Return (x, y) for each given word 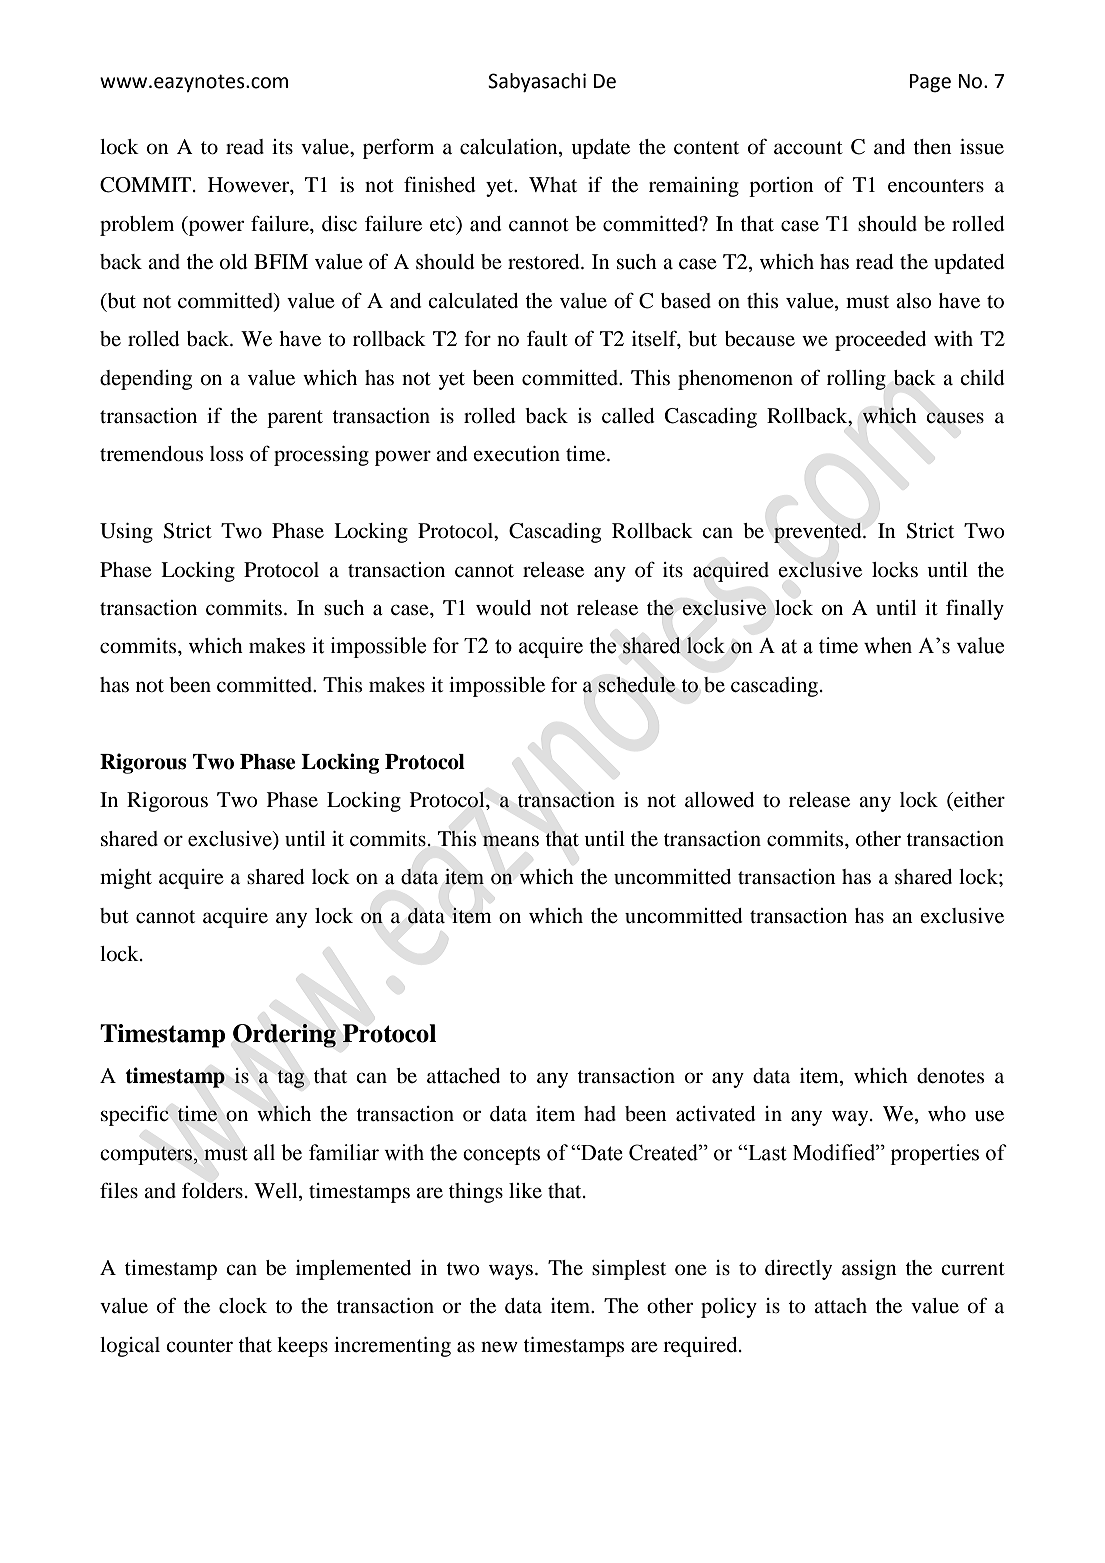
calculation (510, 148)
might (126, 879)
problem (137, 226)
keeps (302, 1347)
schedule (637, 684)
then (932, 147)
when (888, 645)
